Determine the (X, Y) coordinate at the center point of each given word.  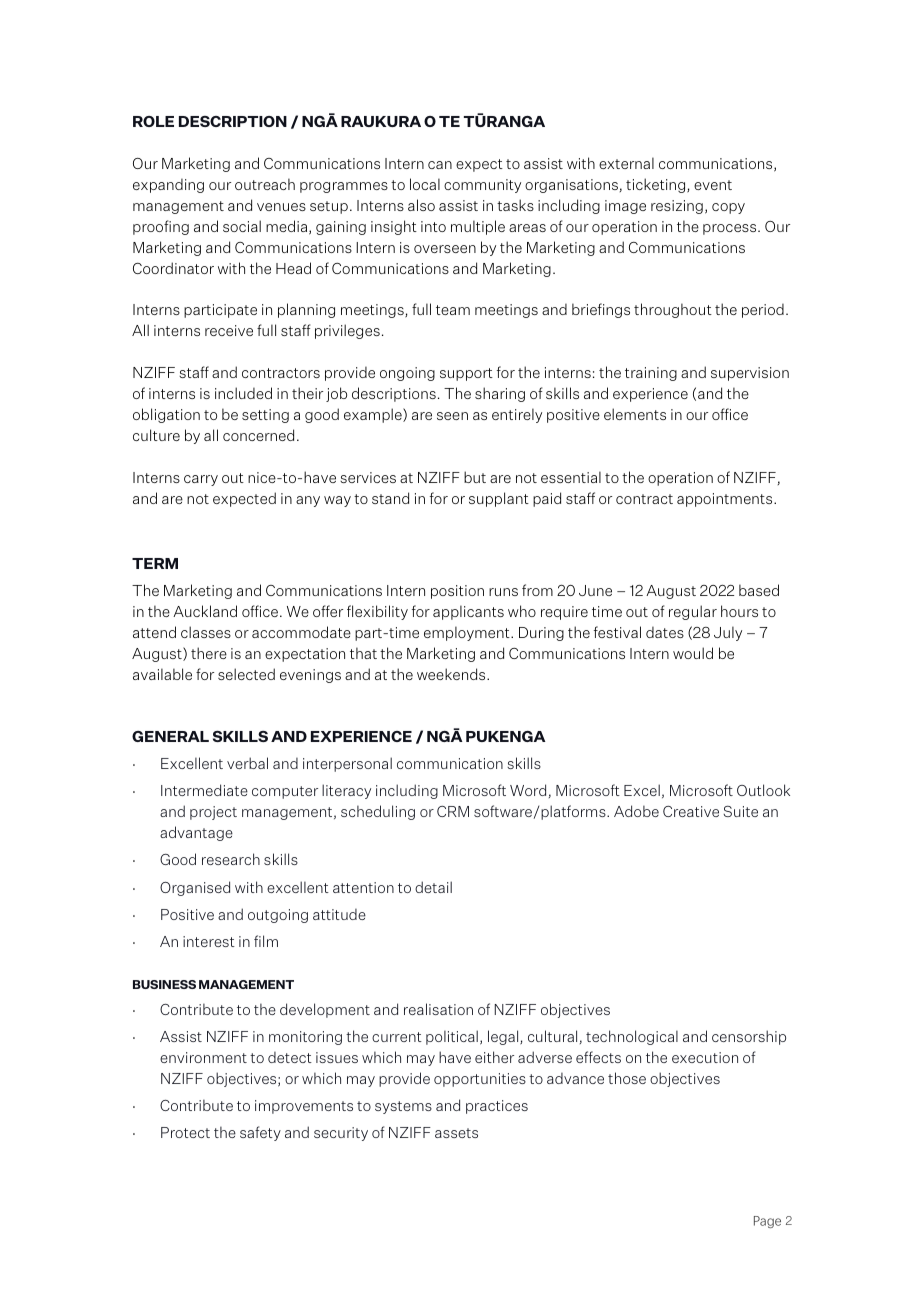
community (482, 186)
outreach (265, 184)
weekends (452, 674)
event (713, 185)
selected (246, 674)
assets (456, 1133)
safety (260, 1133)
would (693, 653)
